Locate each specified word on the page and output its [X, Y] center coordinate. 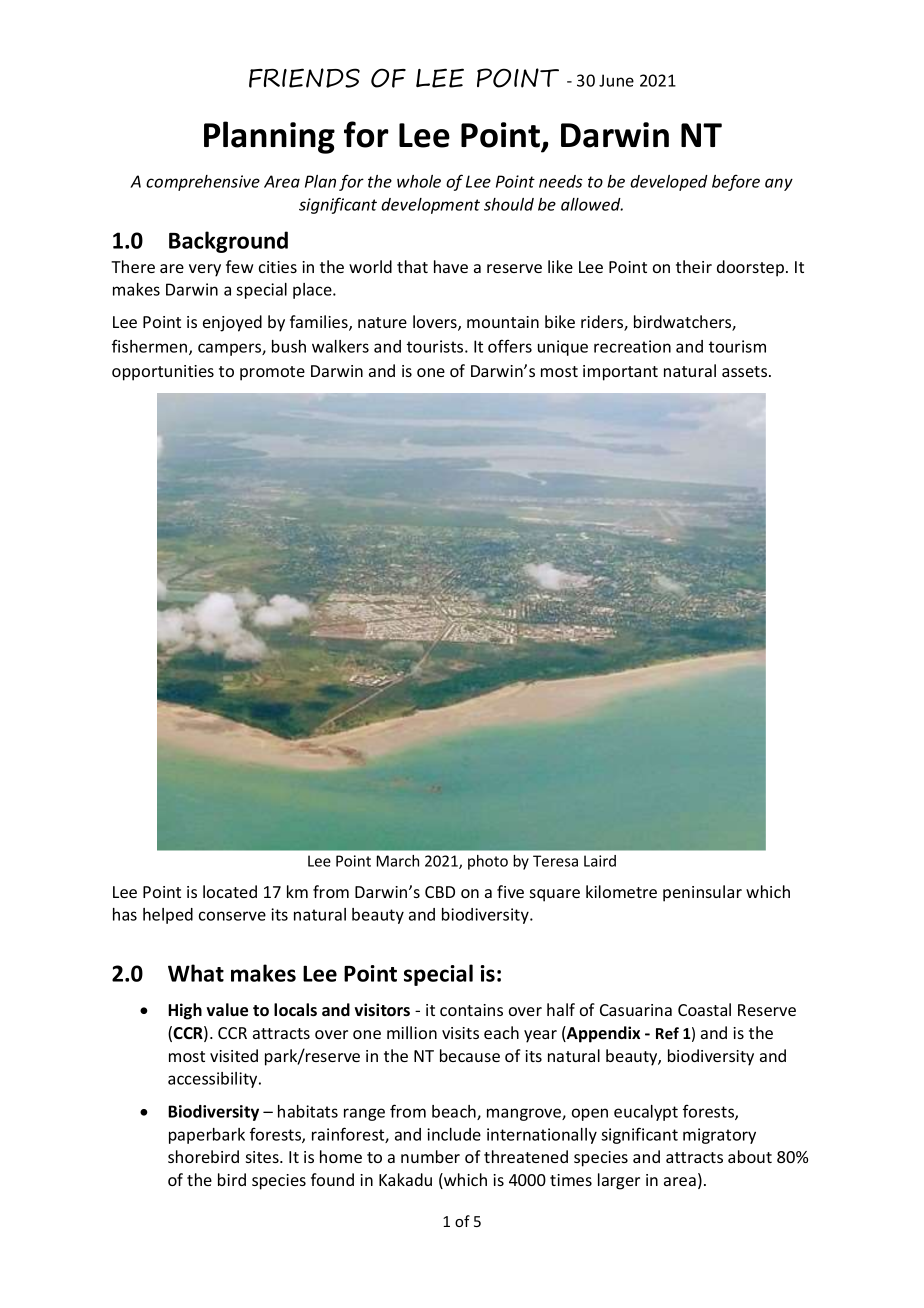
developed [669, 183]
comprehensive [203, 183]
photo [488, 862]
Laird [600, 861]
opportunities [163, 373]
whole [419, 181]
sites [263, 1157]
